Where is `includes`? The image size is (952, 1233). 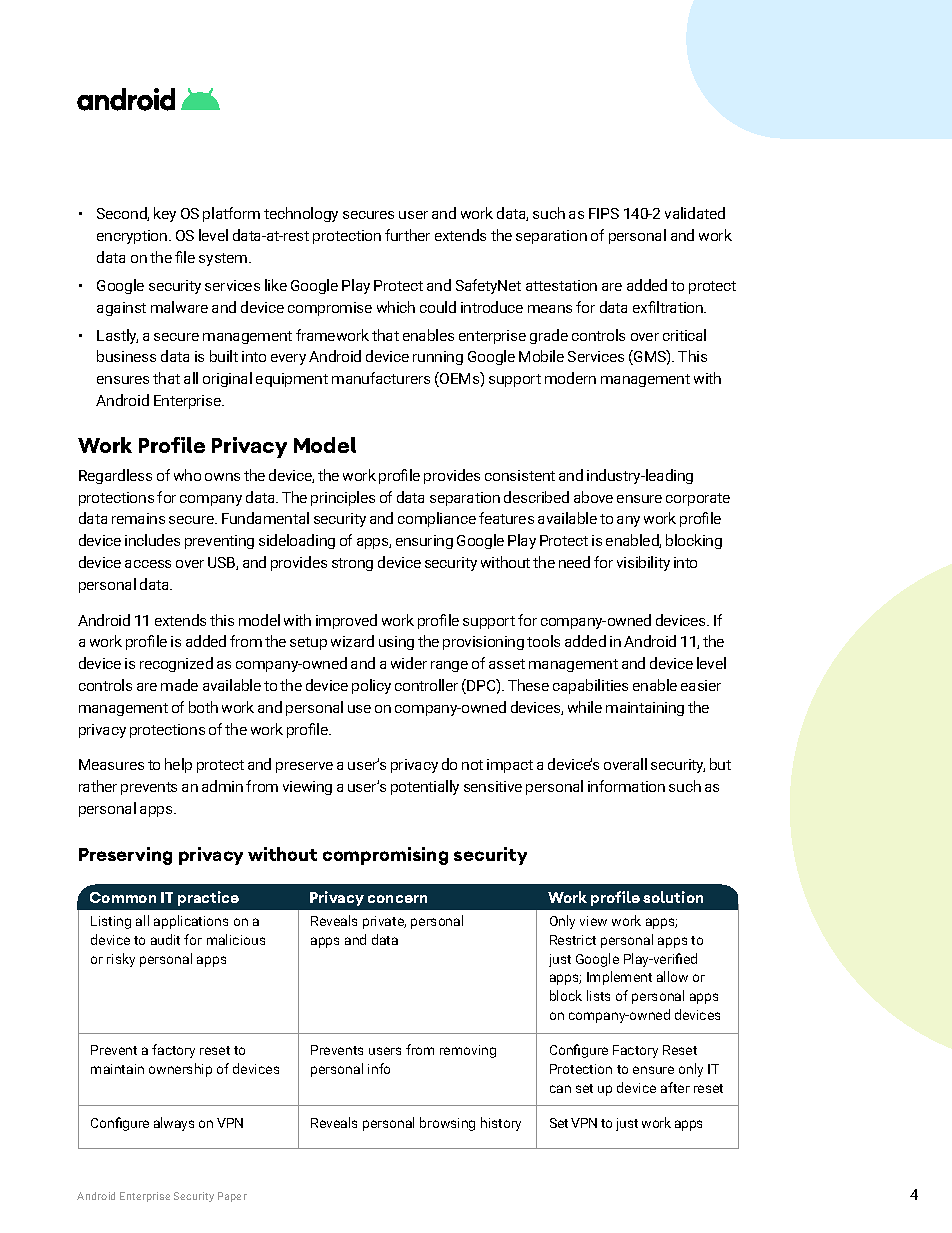
includes is located at coordinates (152, 540).
